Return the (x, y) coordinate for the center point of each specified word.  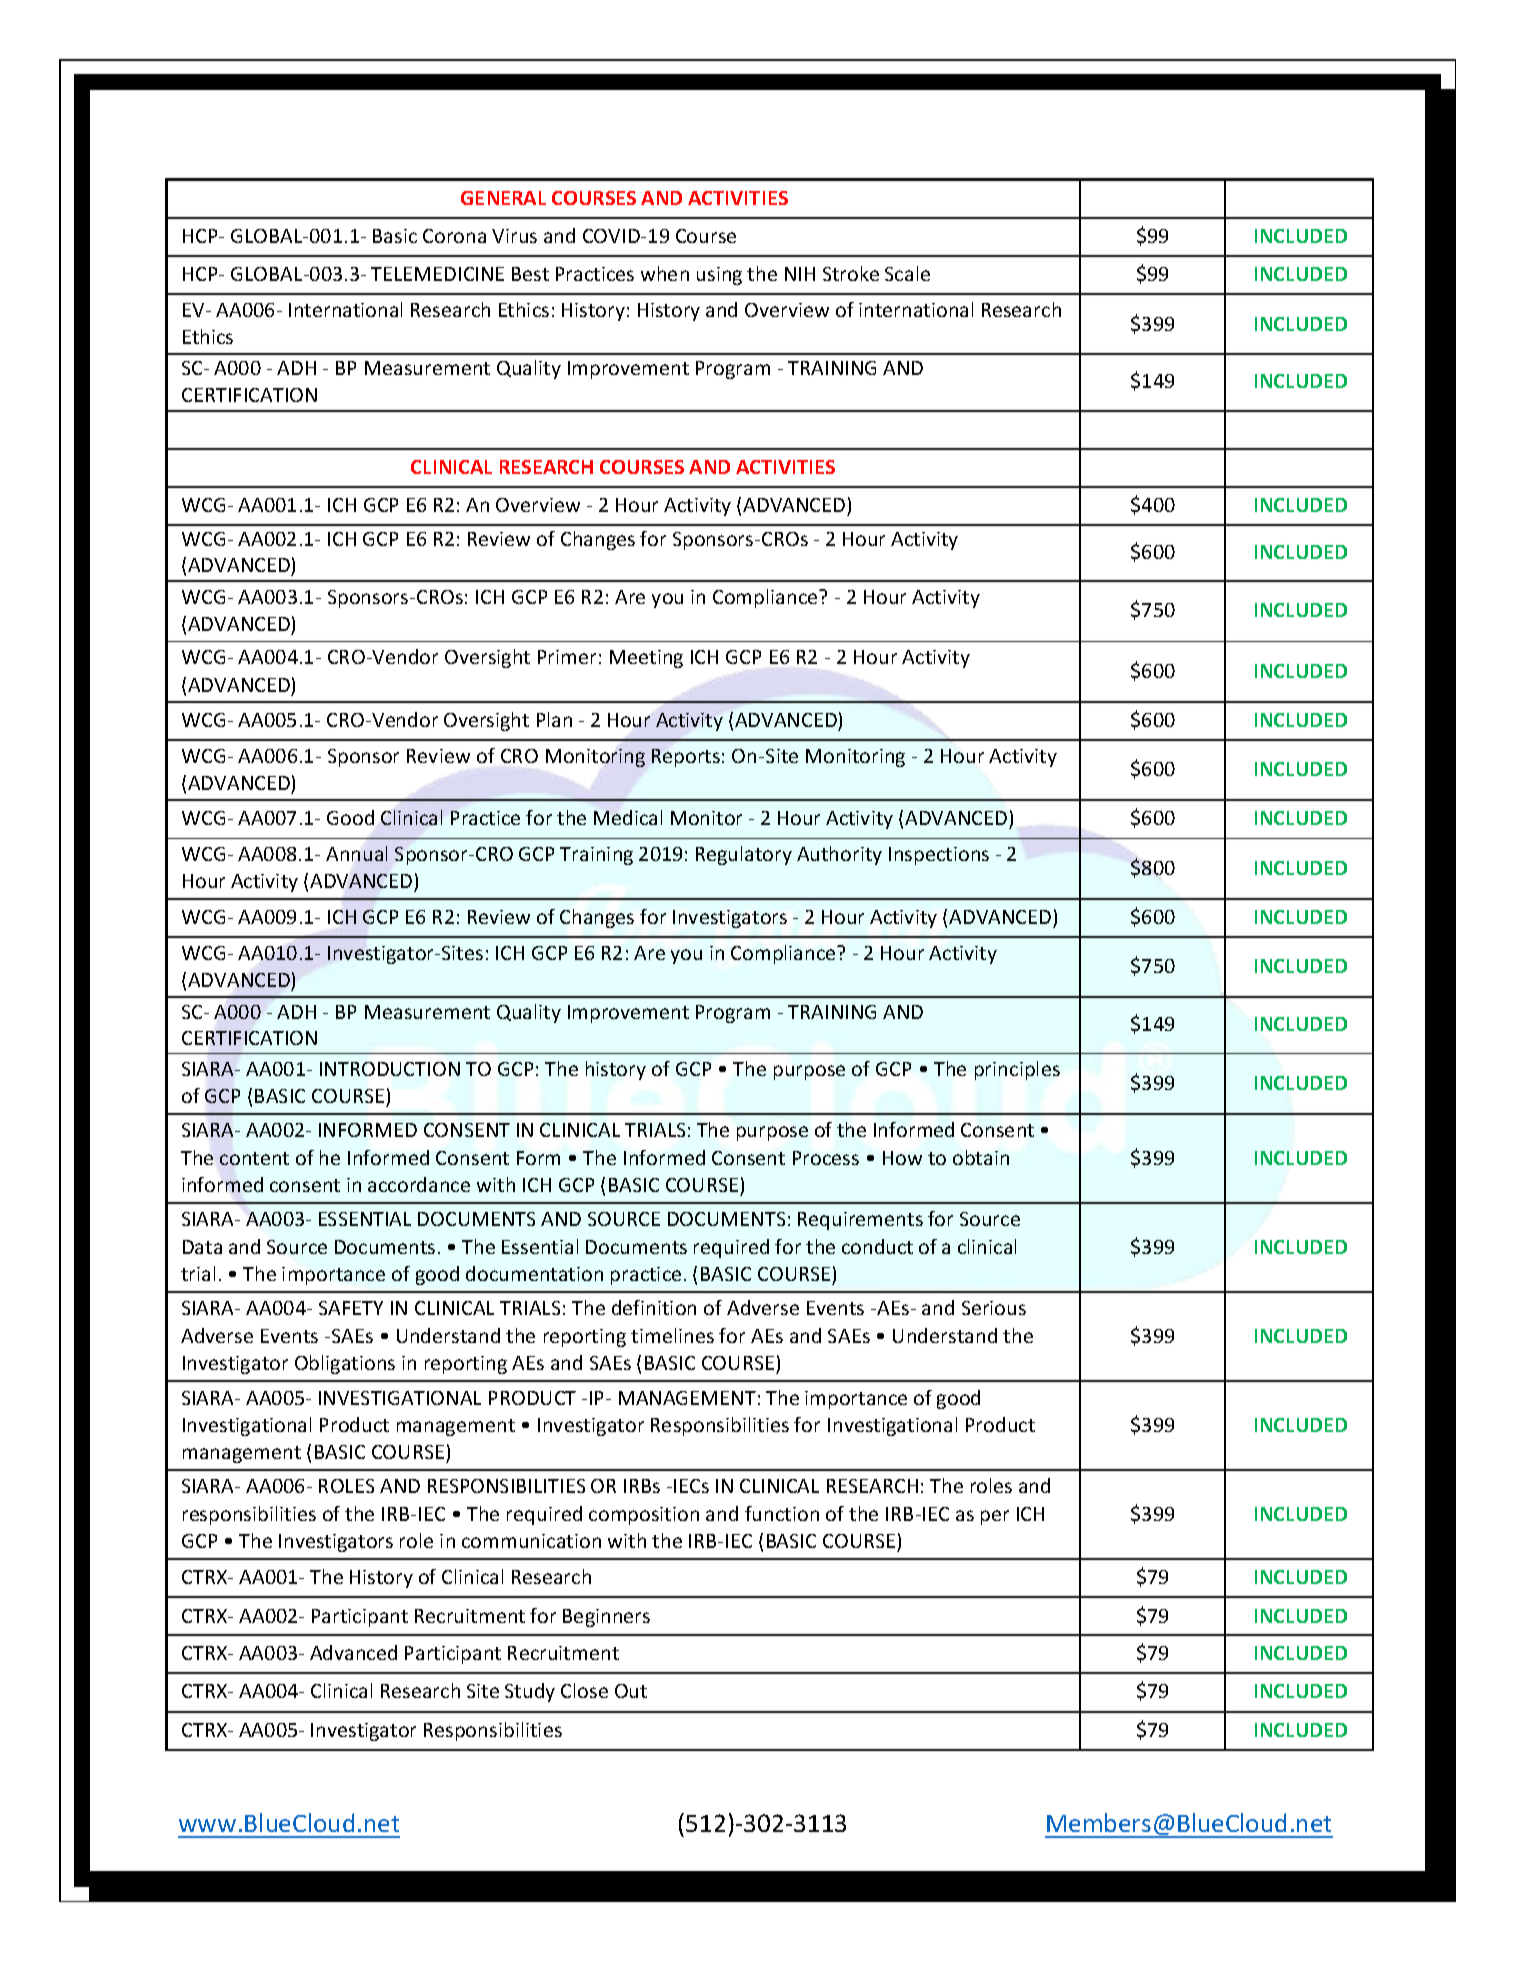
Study (530, 1692)
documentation (534, 1273)
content (254, 1158)
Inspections (939, 856)
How (902, 1158)
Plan (554, 719)
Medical (628, 817)
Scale (907, 273)
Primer (567, 657)
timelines (672, 1335)
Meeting (646, 659)
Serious (994, 1308)
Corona (454, 236)
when (665, 273)
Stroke (851, 273)
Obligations (345, 1364)
